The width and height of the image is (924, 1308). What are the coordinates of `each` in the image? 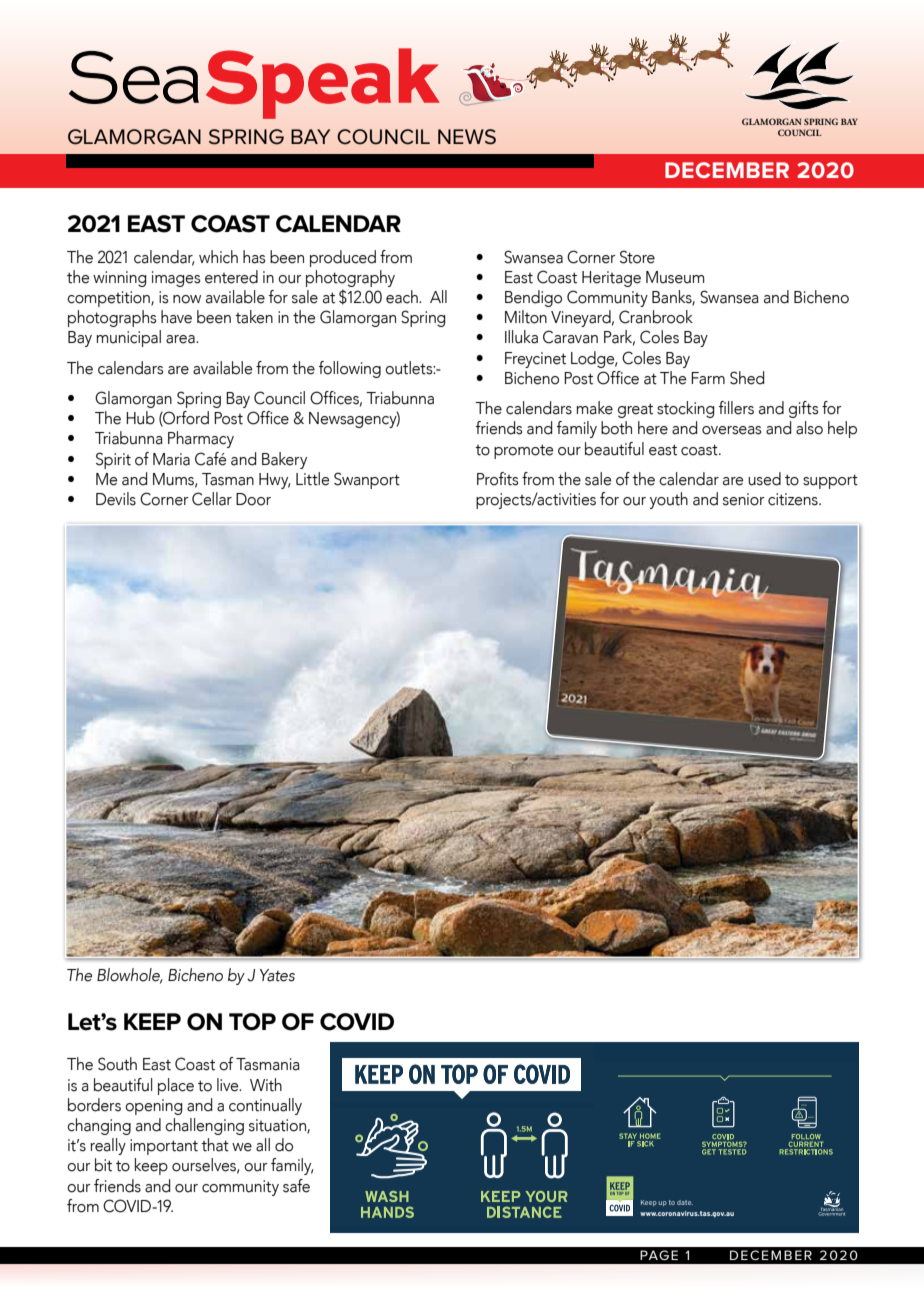 It's located at (403, 297).
